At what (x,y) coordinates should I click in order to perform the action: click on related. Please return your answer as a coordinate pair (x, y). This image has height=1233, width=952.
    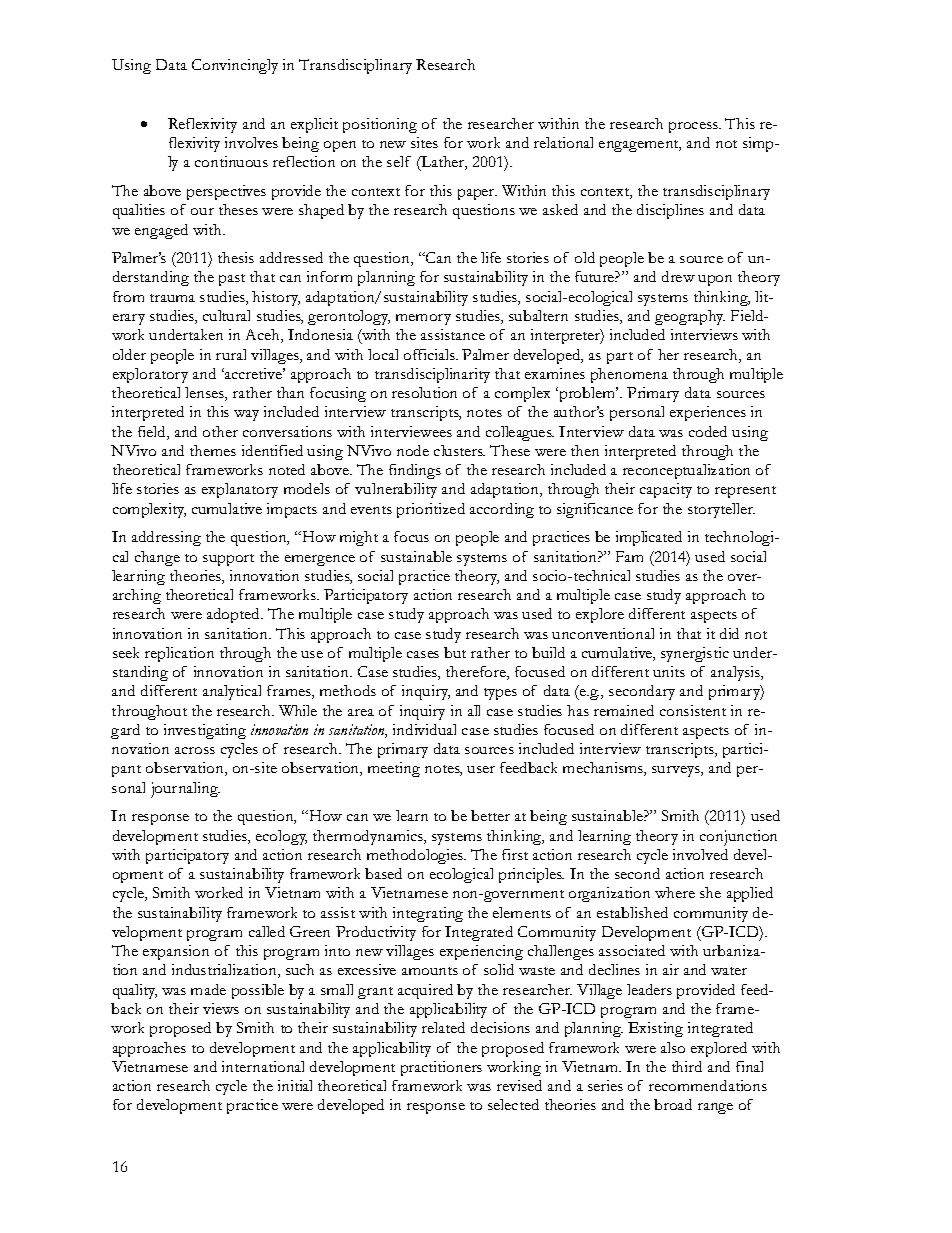
    Looking at the image, I should click on (443, 1027).
